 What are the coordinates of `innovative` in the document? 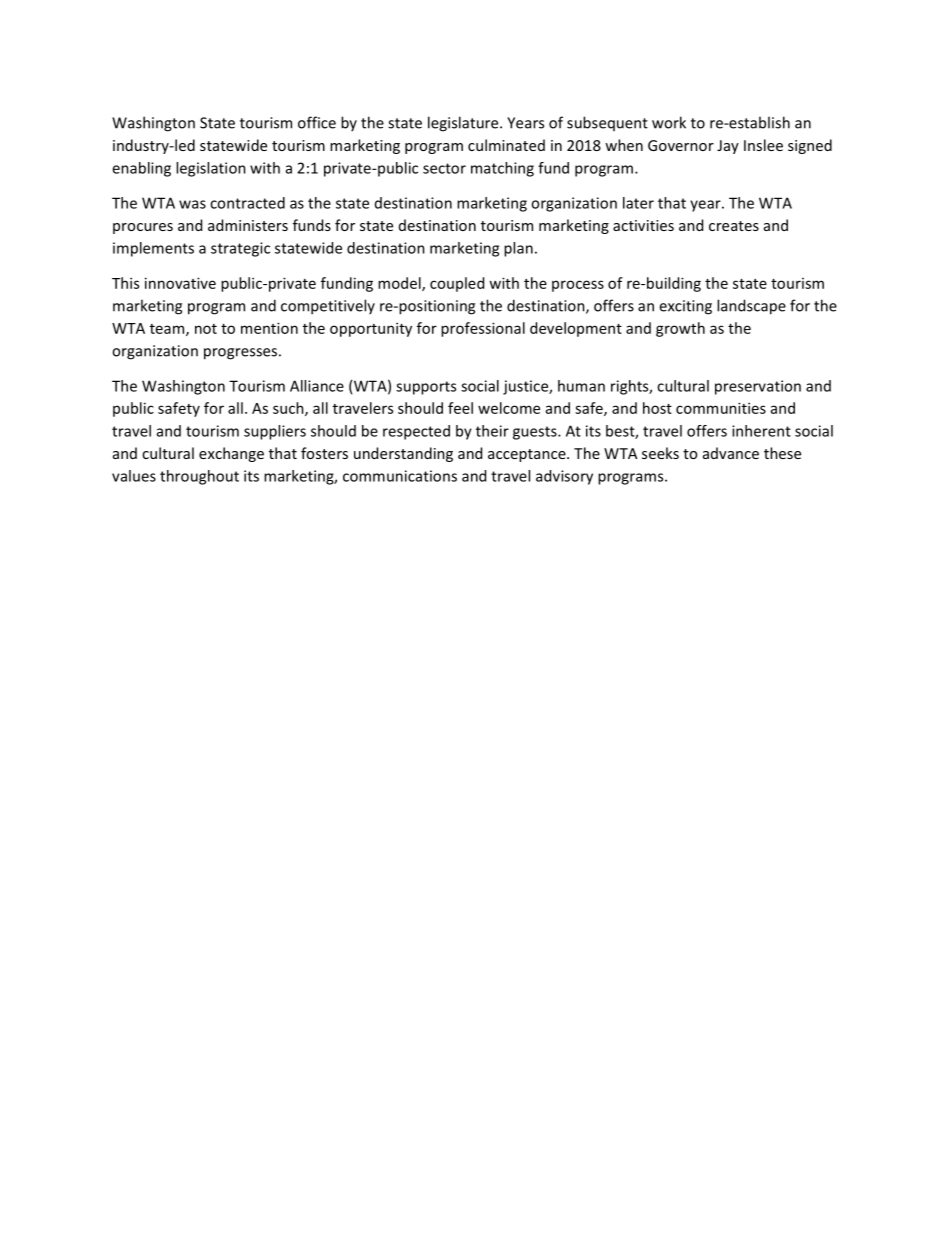 It's located at (180, 283).
